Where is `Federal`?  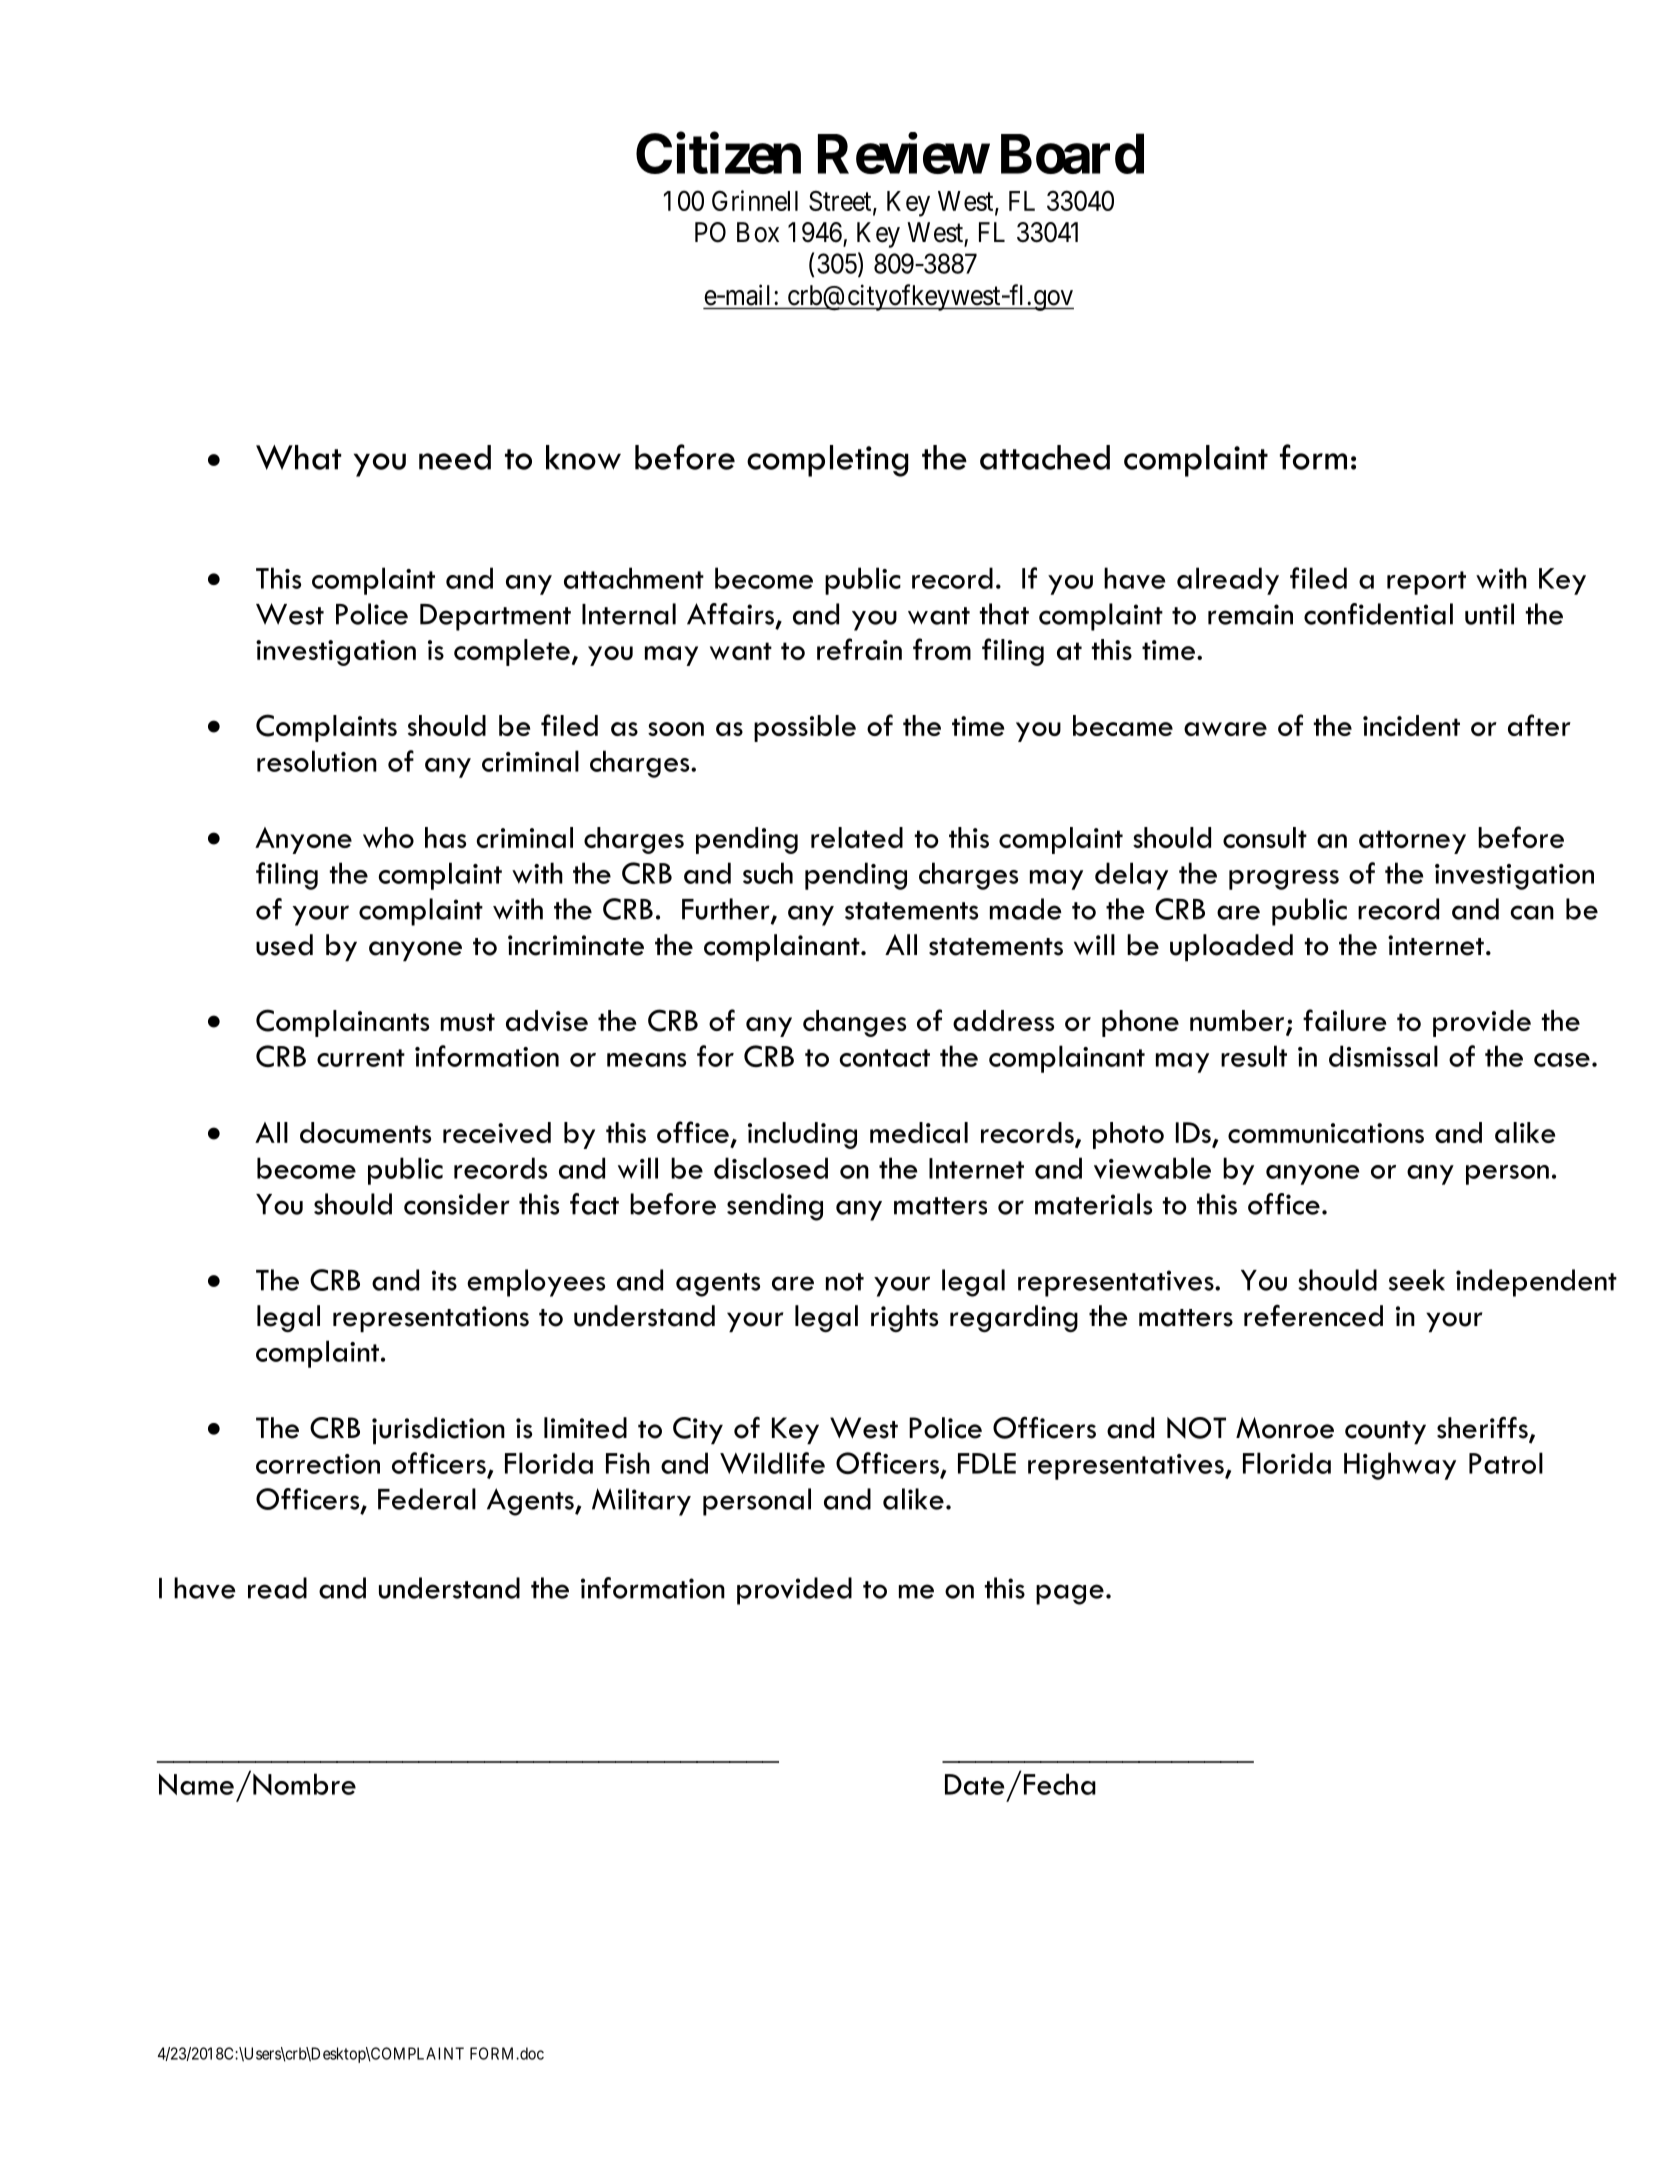 Federal is located at coordinates (427, 1499).
